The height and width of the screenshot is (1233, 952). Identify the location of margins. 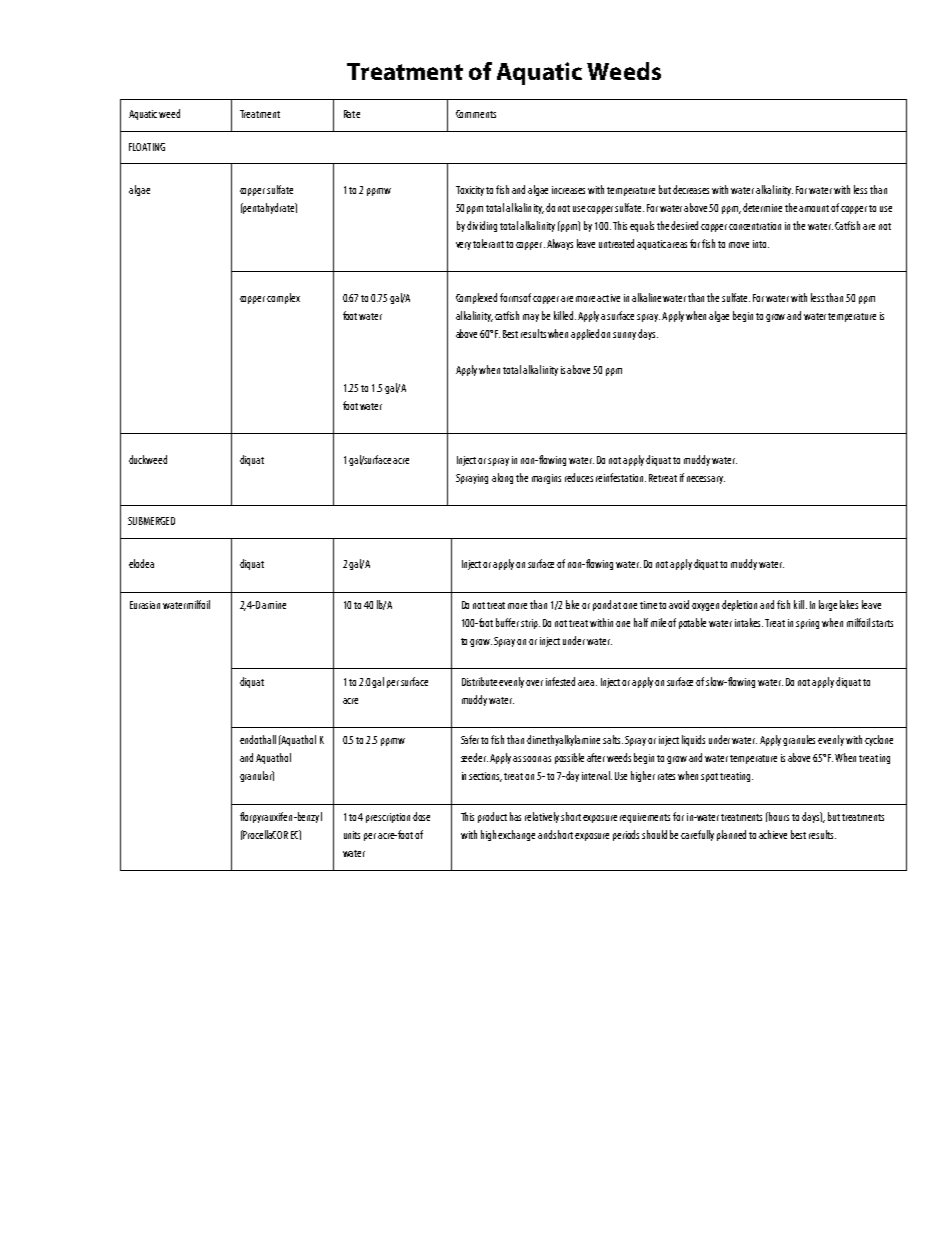
(546, 479).
